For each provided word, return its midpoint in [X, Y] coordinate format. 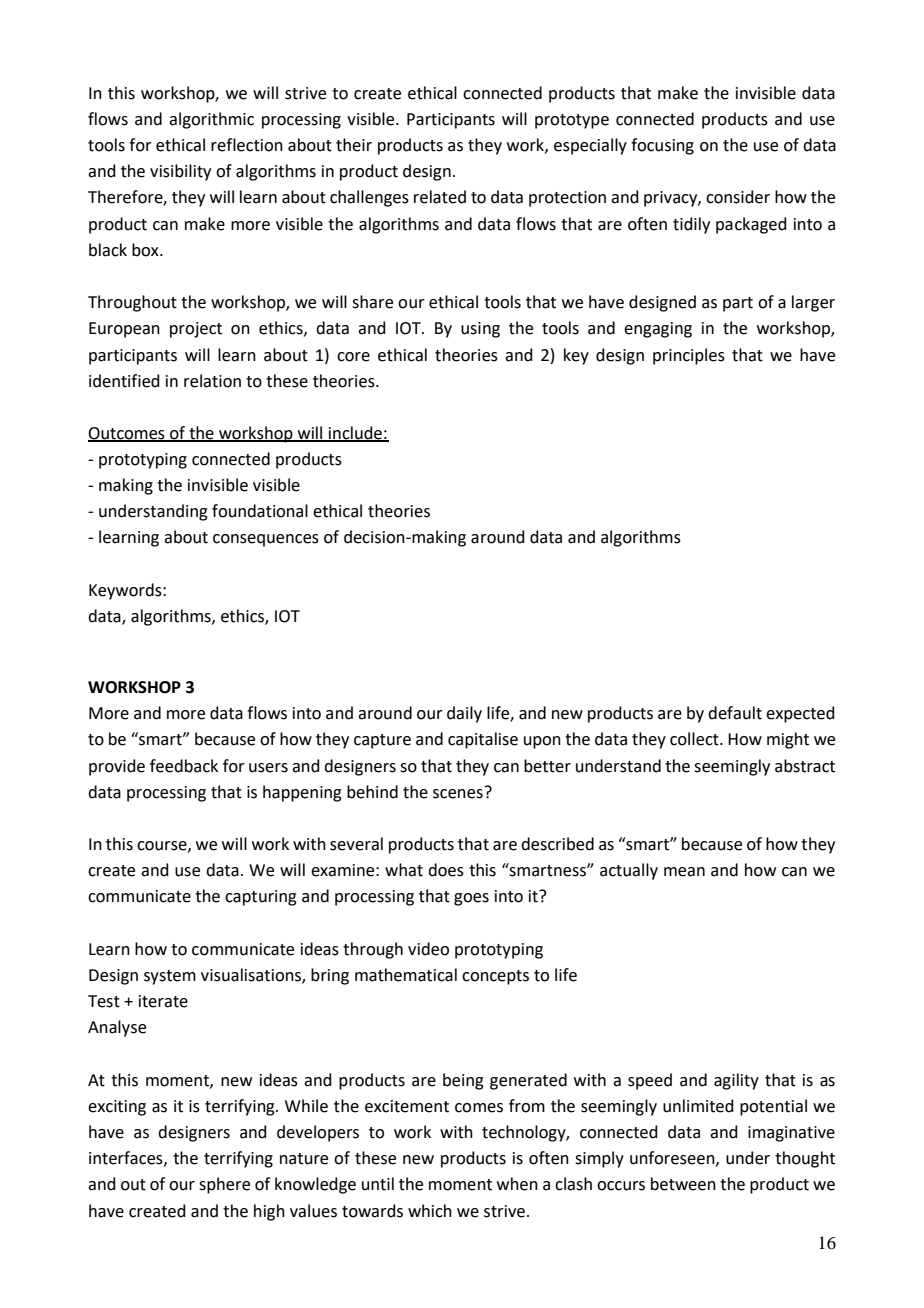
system [170, 977]
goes [471, 899]
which [430, 1211]
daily [464, 714]
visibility [180, 172]
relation [212, 381]
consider [738, 197]
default [735, 713]
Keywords [126, 591]
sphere [224, 1185]
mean [684, 872]
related [440, 197]
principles [689, 356]
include [355, 434]
